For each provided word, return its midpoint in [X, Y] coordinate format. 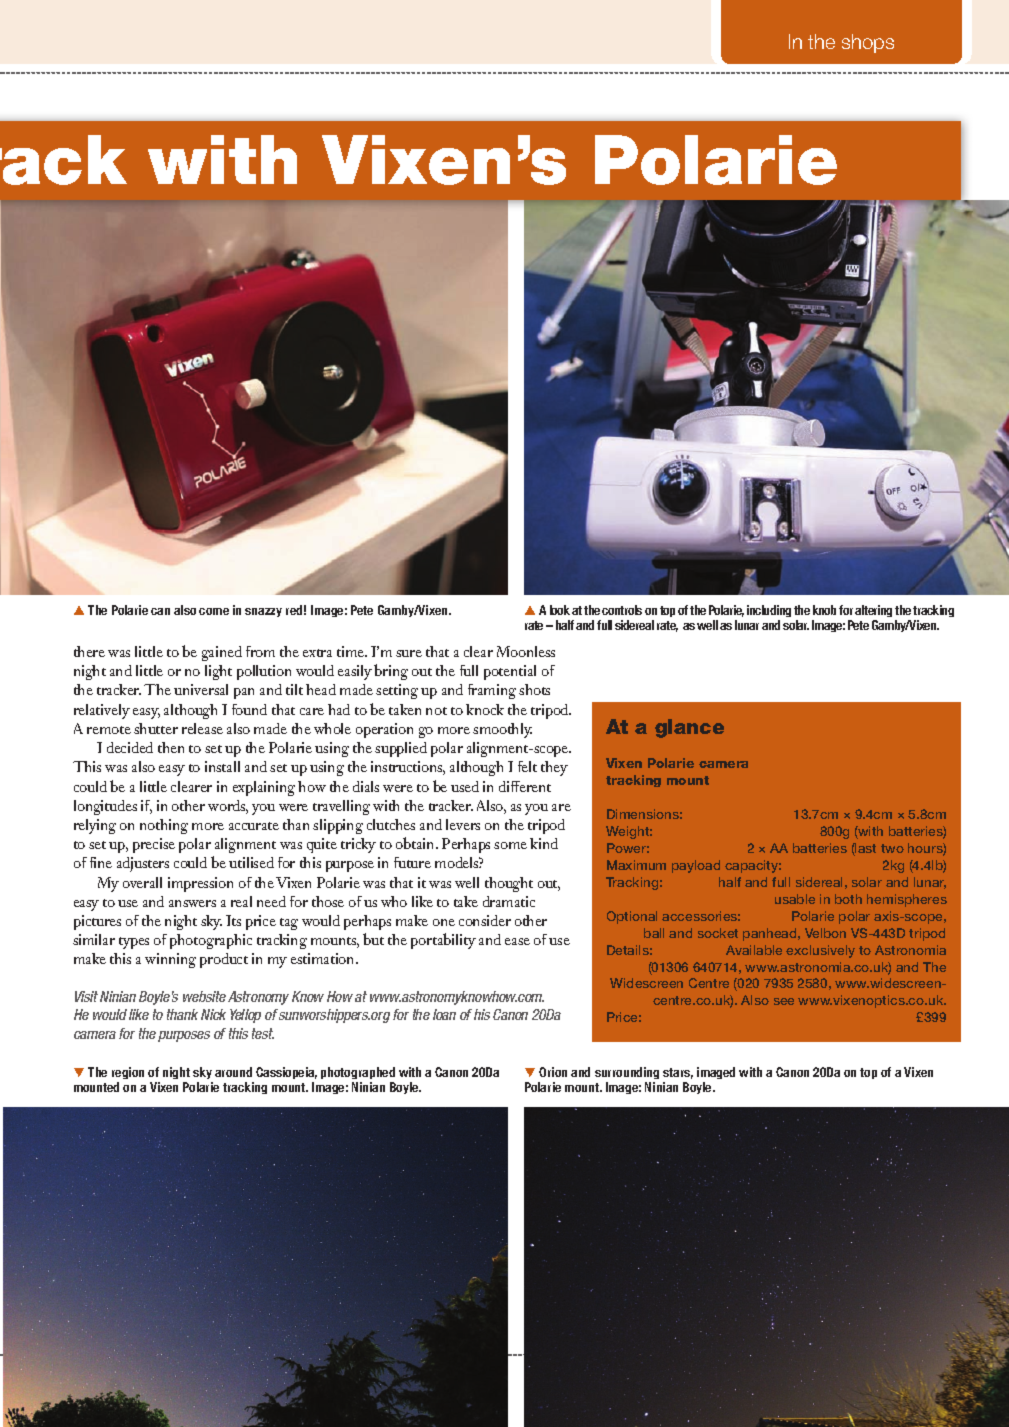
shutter [156, 728]
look [560, 610]
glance [689, 728]
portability [443, 941]
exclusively [820, 951]
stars [678, 1073]
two [892, 848]
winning [170, 960]
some [510, 845]
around [233, 1072]
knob [824, 610]
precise [154, 845]
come [214, 611]
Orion [553, 1072]
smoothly [502, 730]
